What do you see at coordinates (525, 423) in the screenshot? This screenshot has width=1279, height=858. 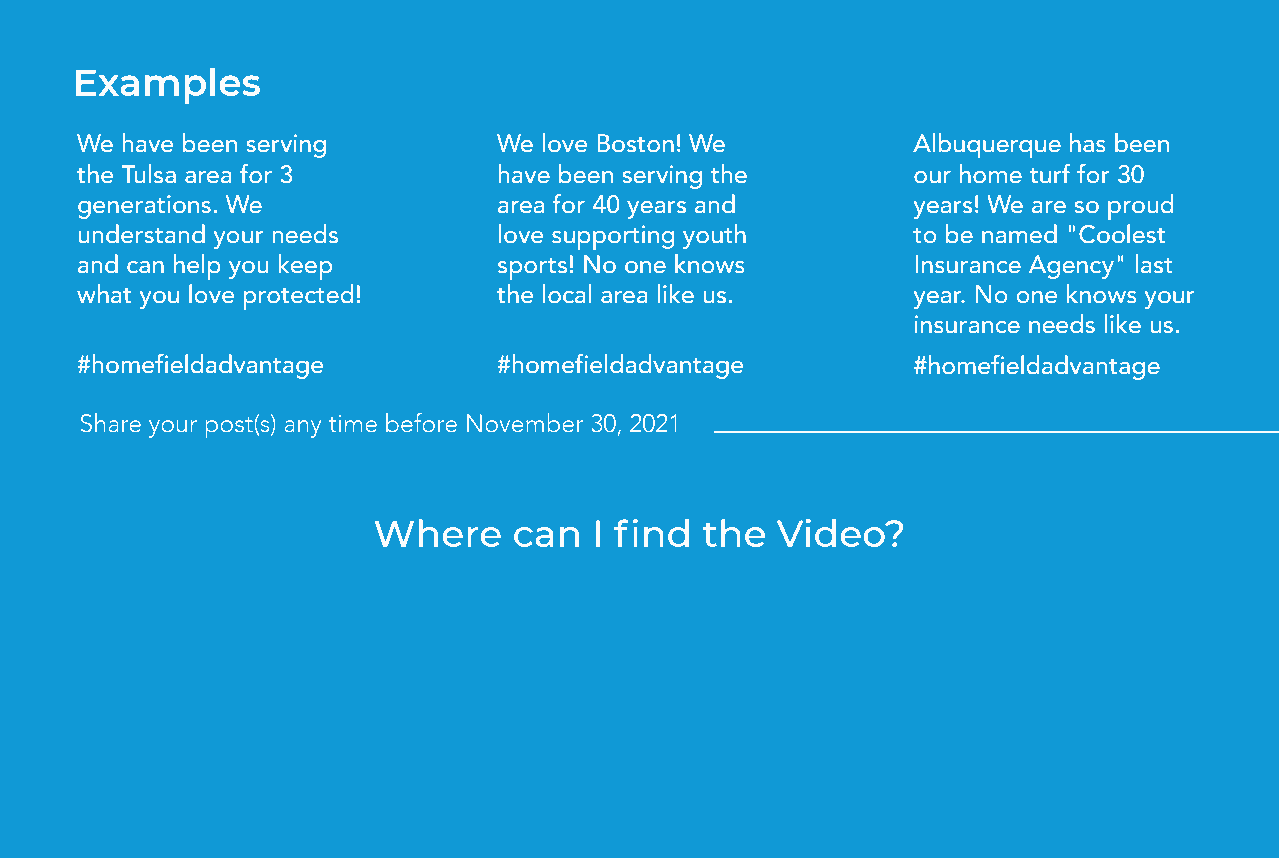 I see `November` at bounding box center [525, 423].
